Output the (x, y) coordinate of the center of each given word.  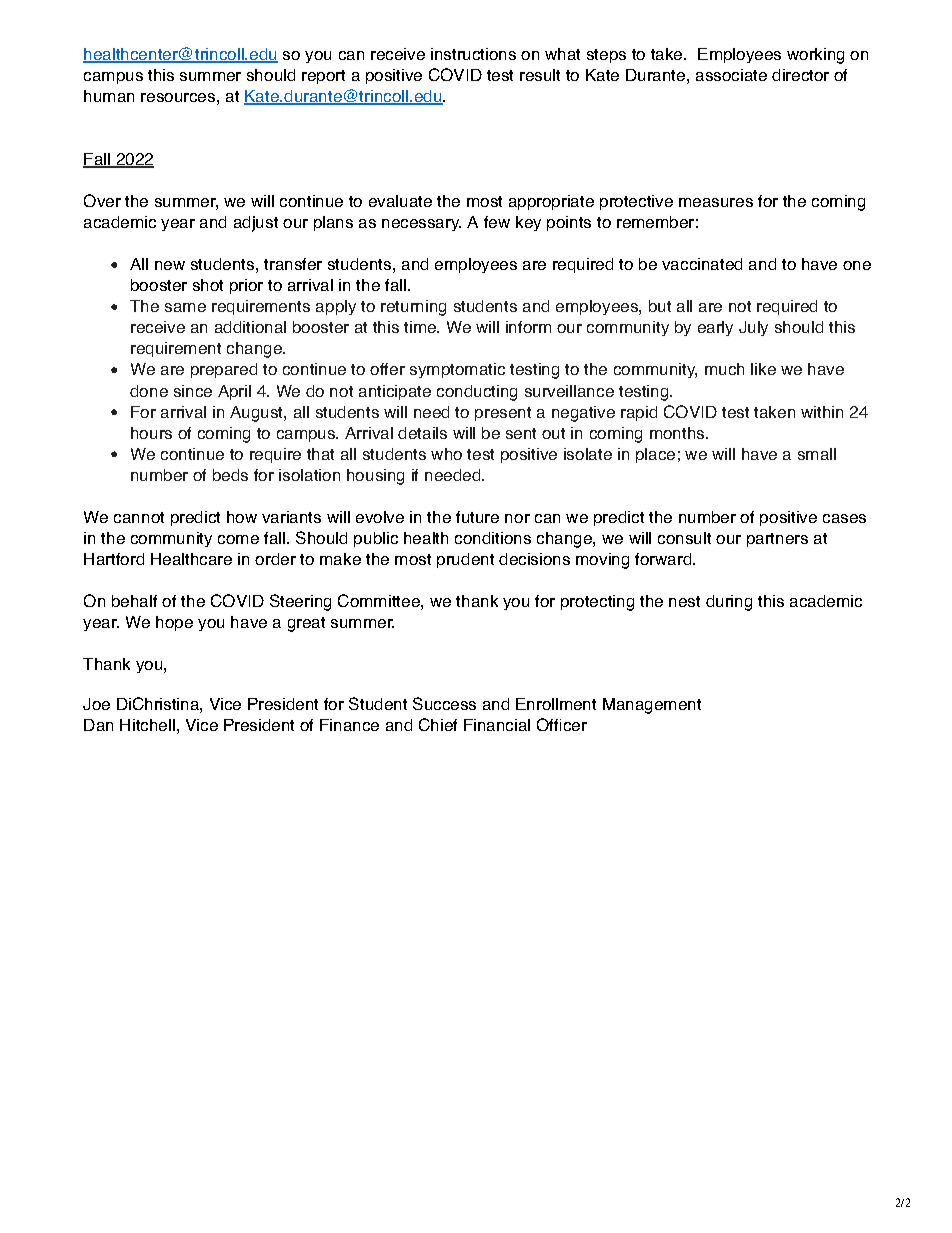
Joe (96, 704)
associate (731, 75)
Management (652, 706)
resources (178, 97)
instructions (473, 54)
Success (444, 703)
